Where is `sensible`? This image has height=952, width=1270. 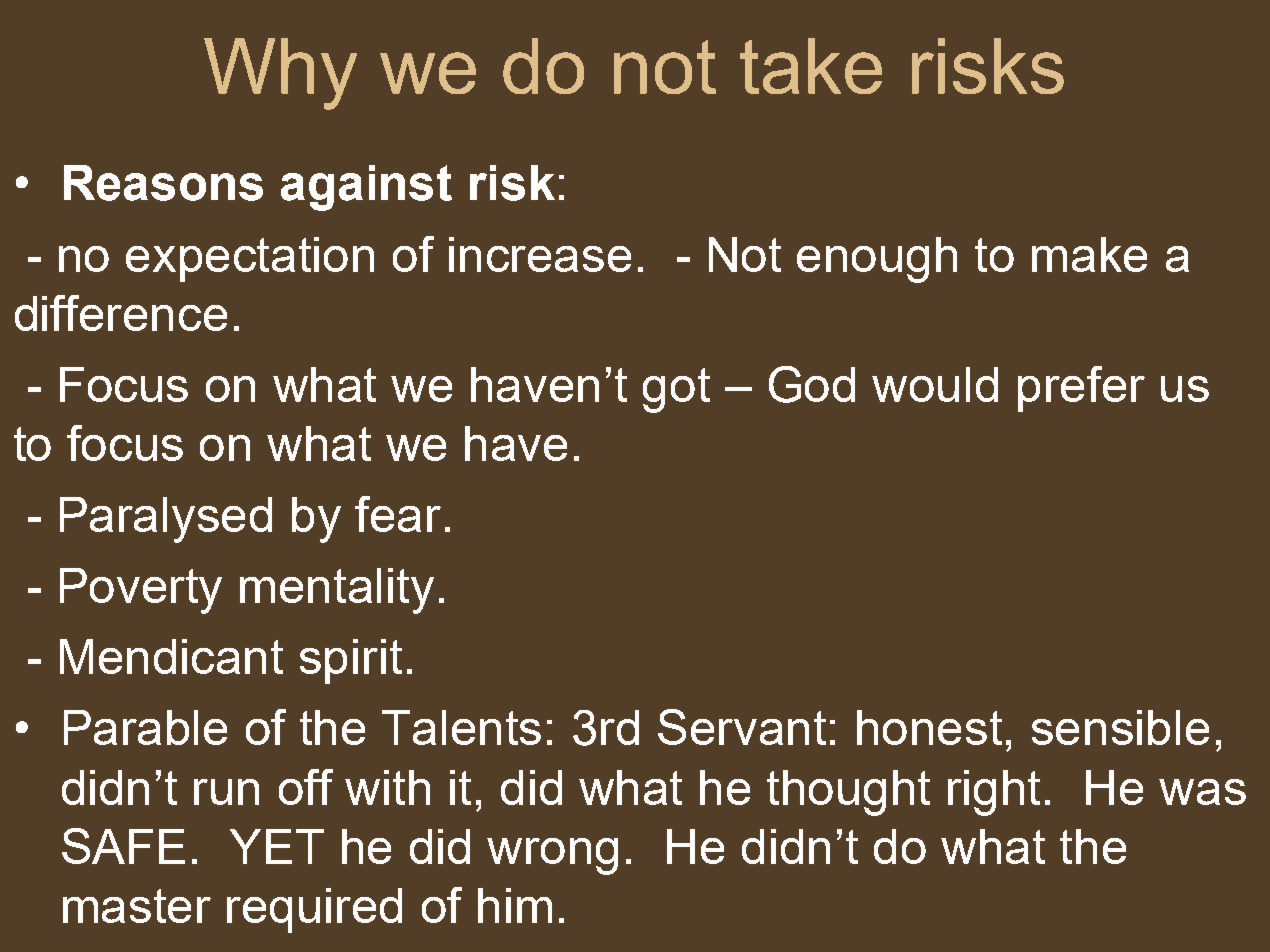
sensible is located at coordinates (1120, 727).
